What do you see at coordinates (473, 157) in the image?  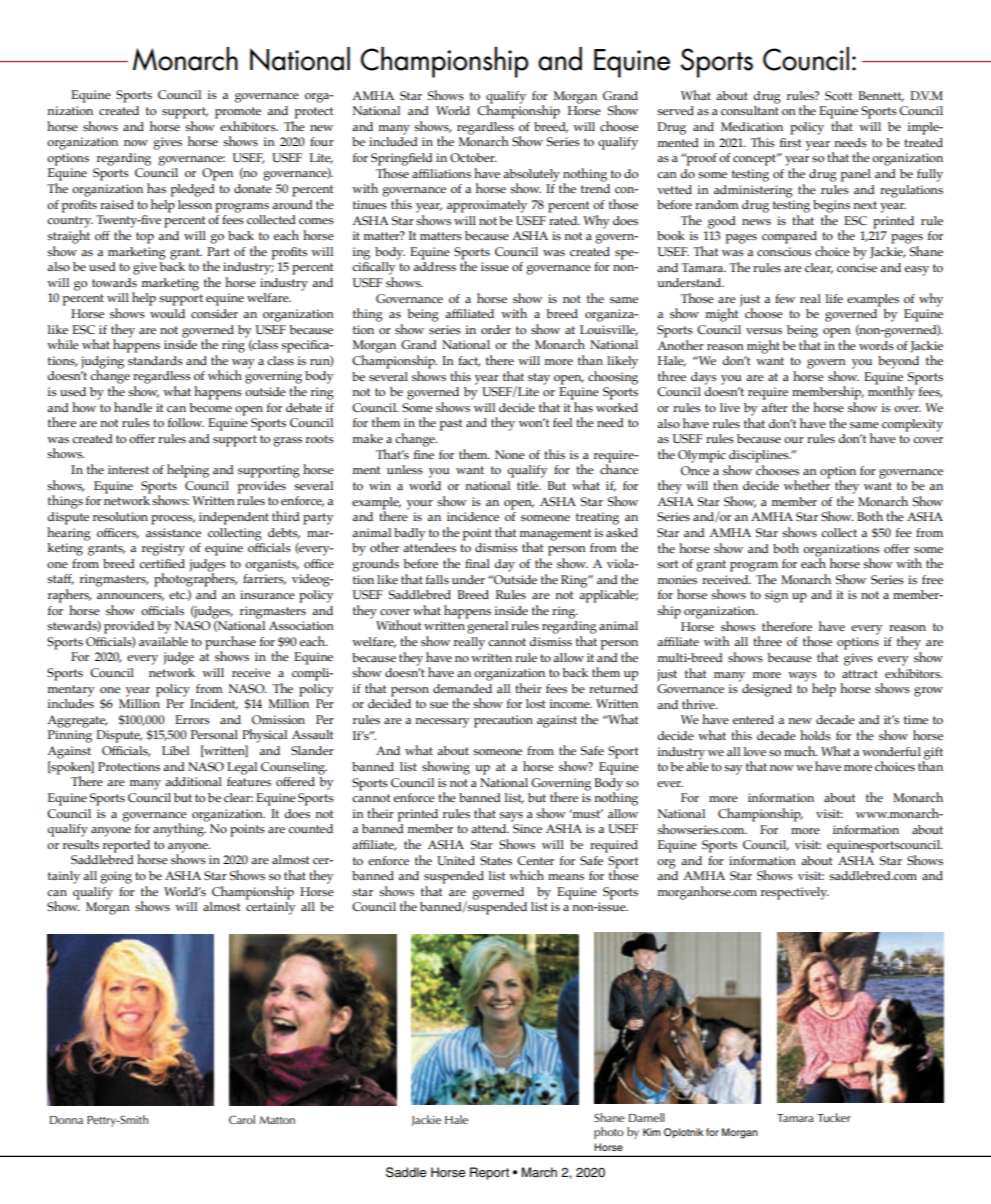 I see `October` at bounding box center [473, 157].
